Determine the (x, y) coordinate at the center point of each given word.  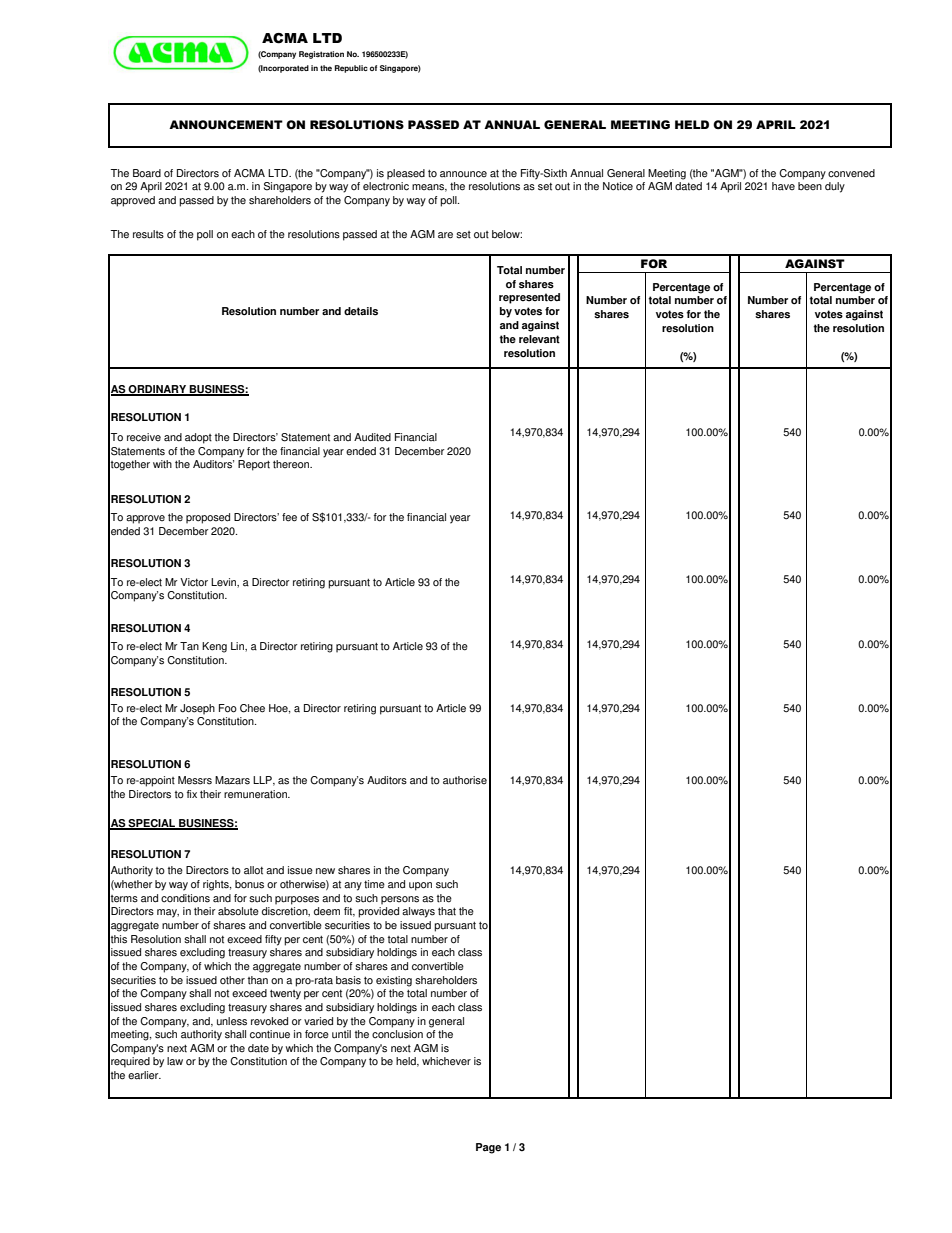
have (783, 186)
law (175, 1061)
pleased (406, 174)
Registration (321, 55)
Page (488, 1148)
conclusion (397, 1034)
